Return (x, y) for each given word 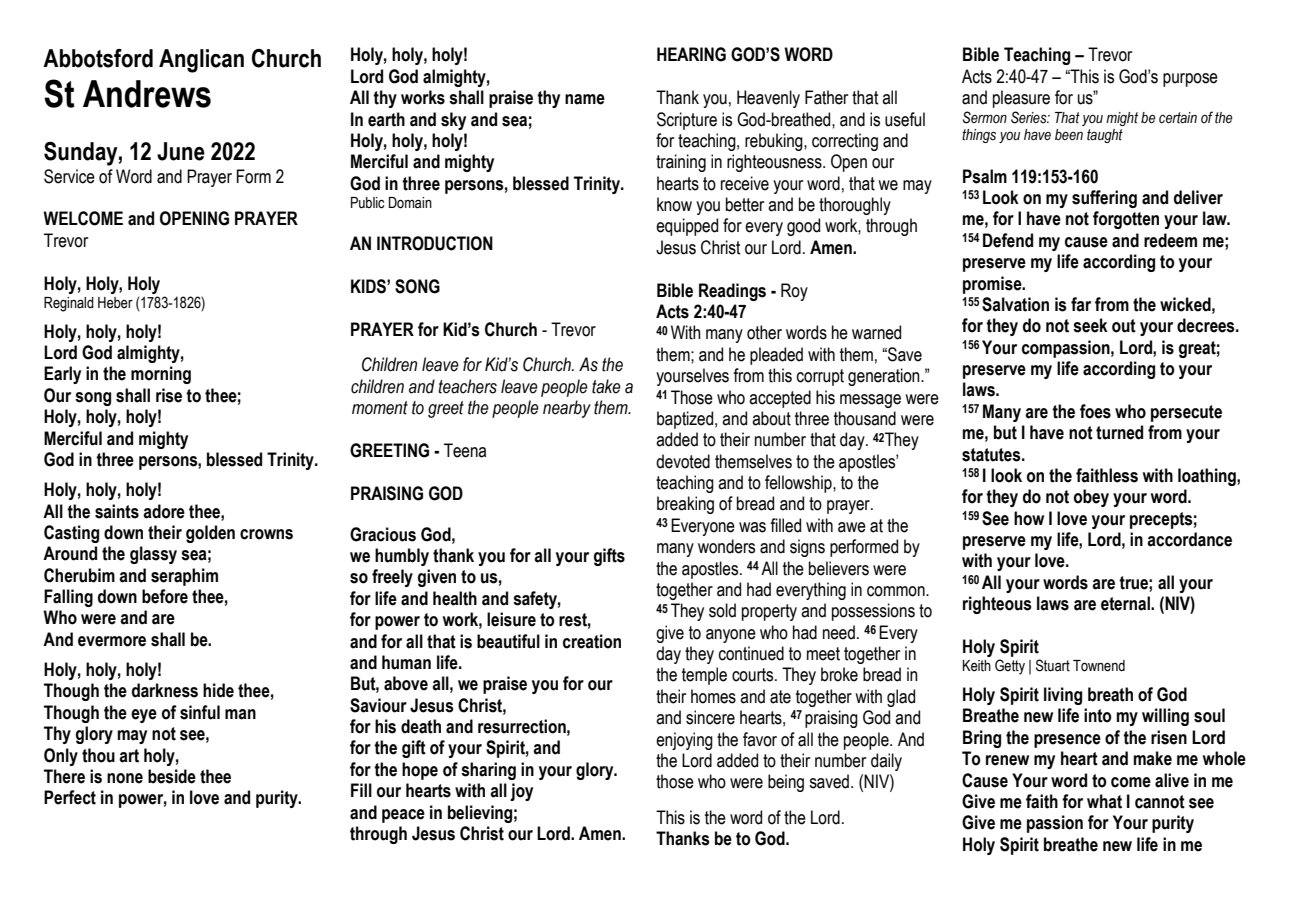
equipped (687, 227)
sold (722, 610)
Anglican (201, 61)
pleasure (1021, 99)
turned (1119, 432)
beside (172, 776)
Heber (115, 303)
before (165, 596)
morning (161, 375)
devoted (683, 461)
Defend (1008, 240)
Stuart (1053, 665)
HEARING (691, 54)
